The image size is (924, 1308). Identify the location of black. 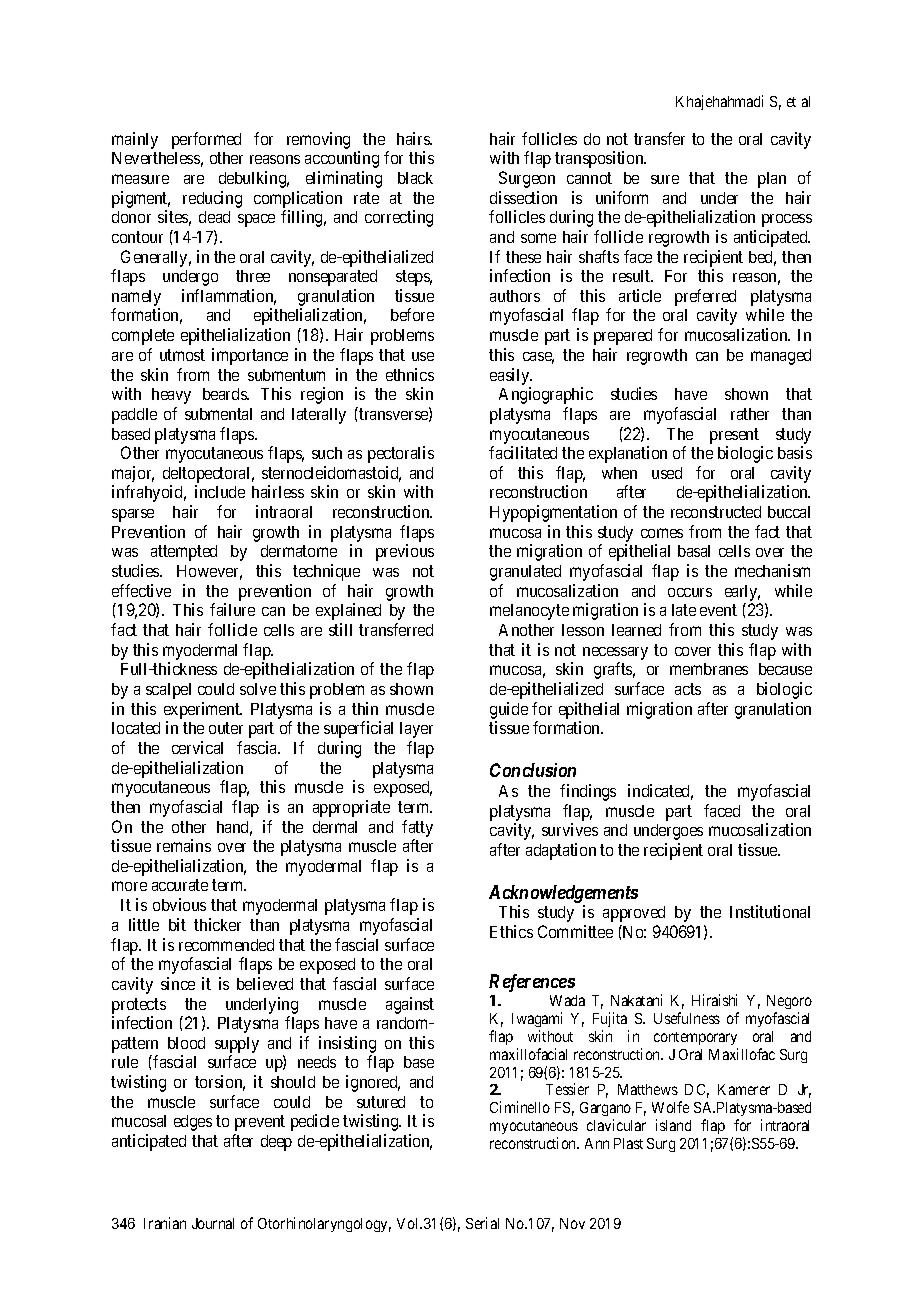
(415, 178).
